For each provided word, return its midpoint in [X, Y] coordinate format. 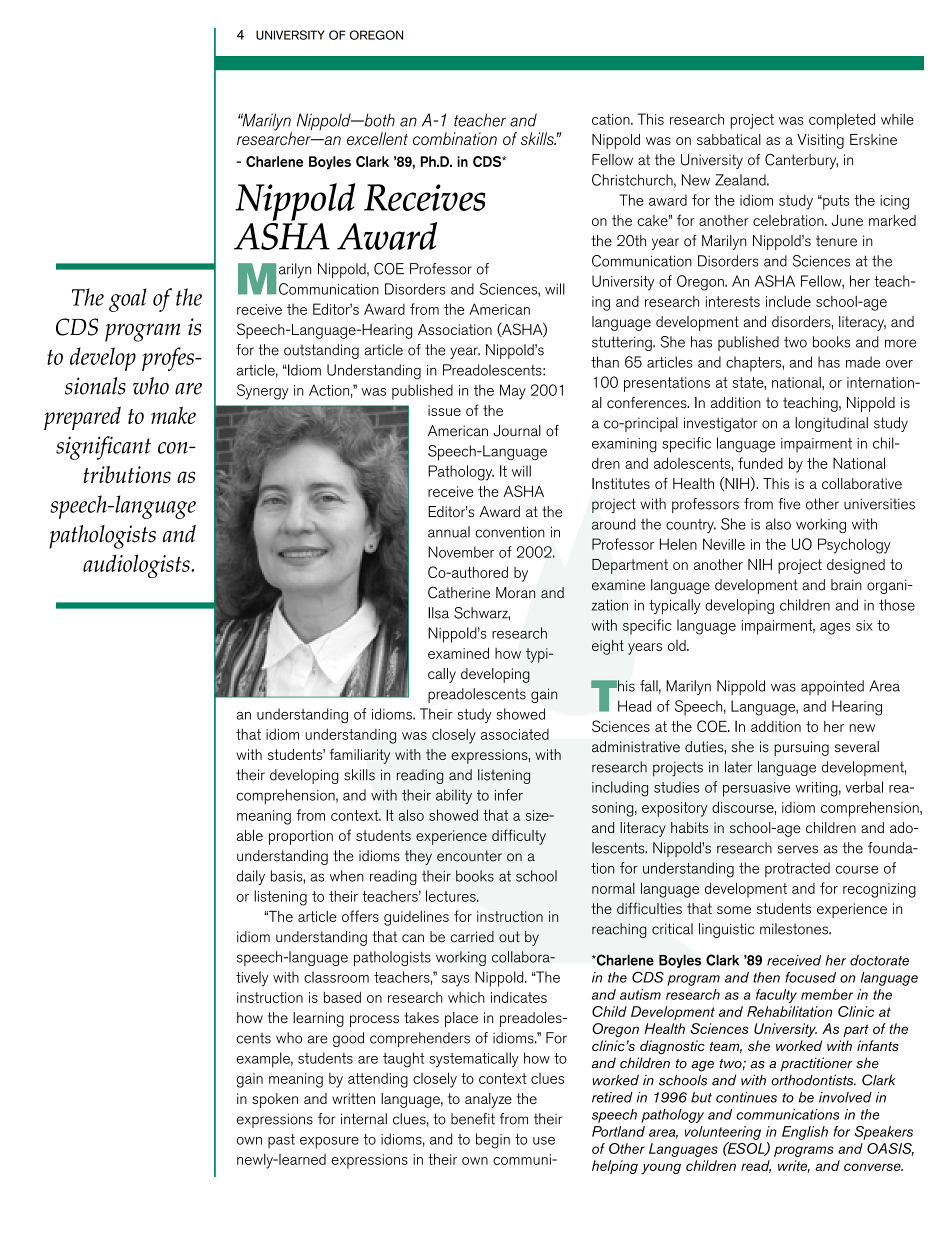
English [805, 1133]
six [864, 625]
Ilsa [438, 613]
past [281, 1141]
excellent [377, 138]
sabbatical [729, 139]
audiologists [137, 566]
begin [493, 1141]
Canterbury [801, 161]
